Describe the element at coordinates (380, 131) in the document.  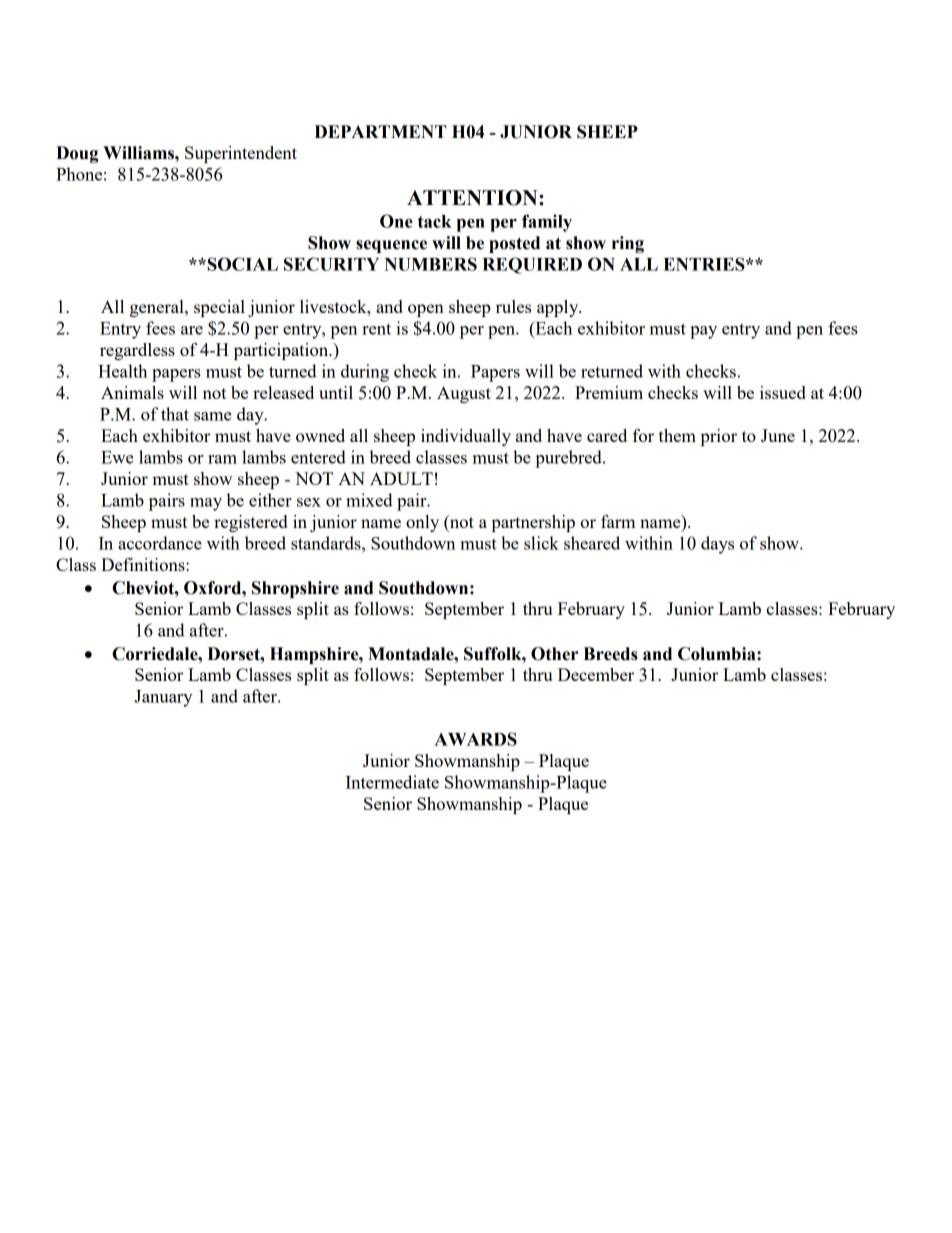
I see `DEPARTMENT` at that location.
